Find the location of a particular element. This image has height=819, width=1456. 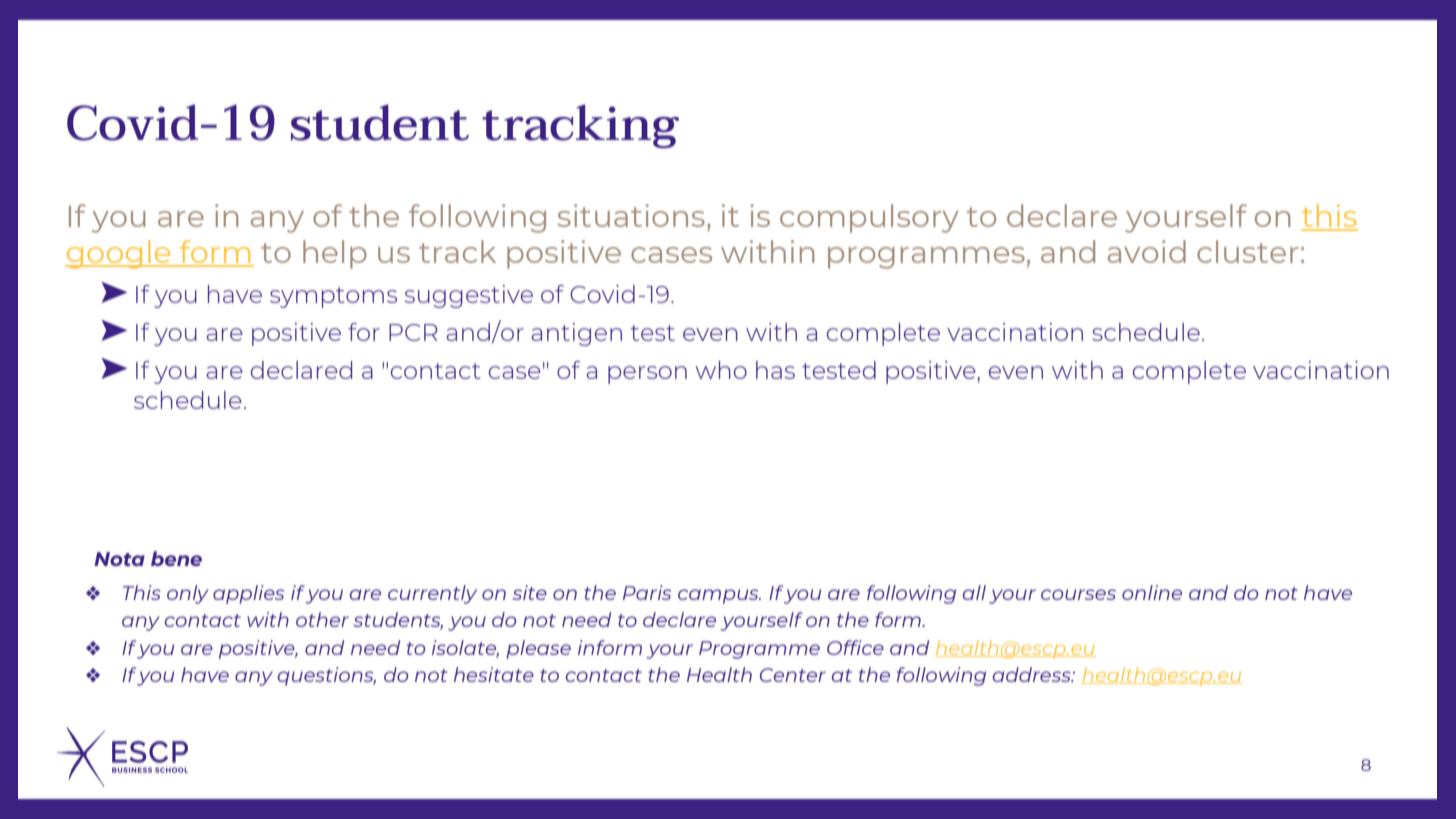

courses is located at coordinates (1078, 594).
